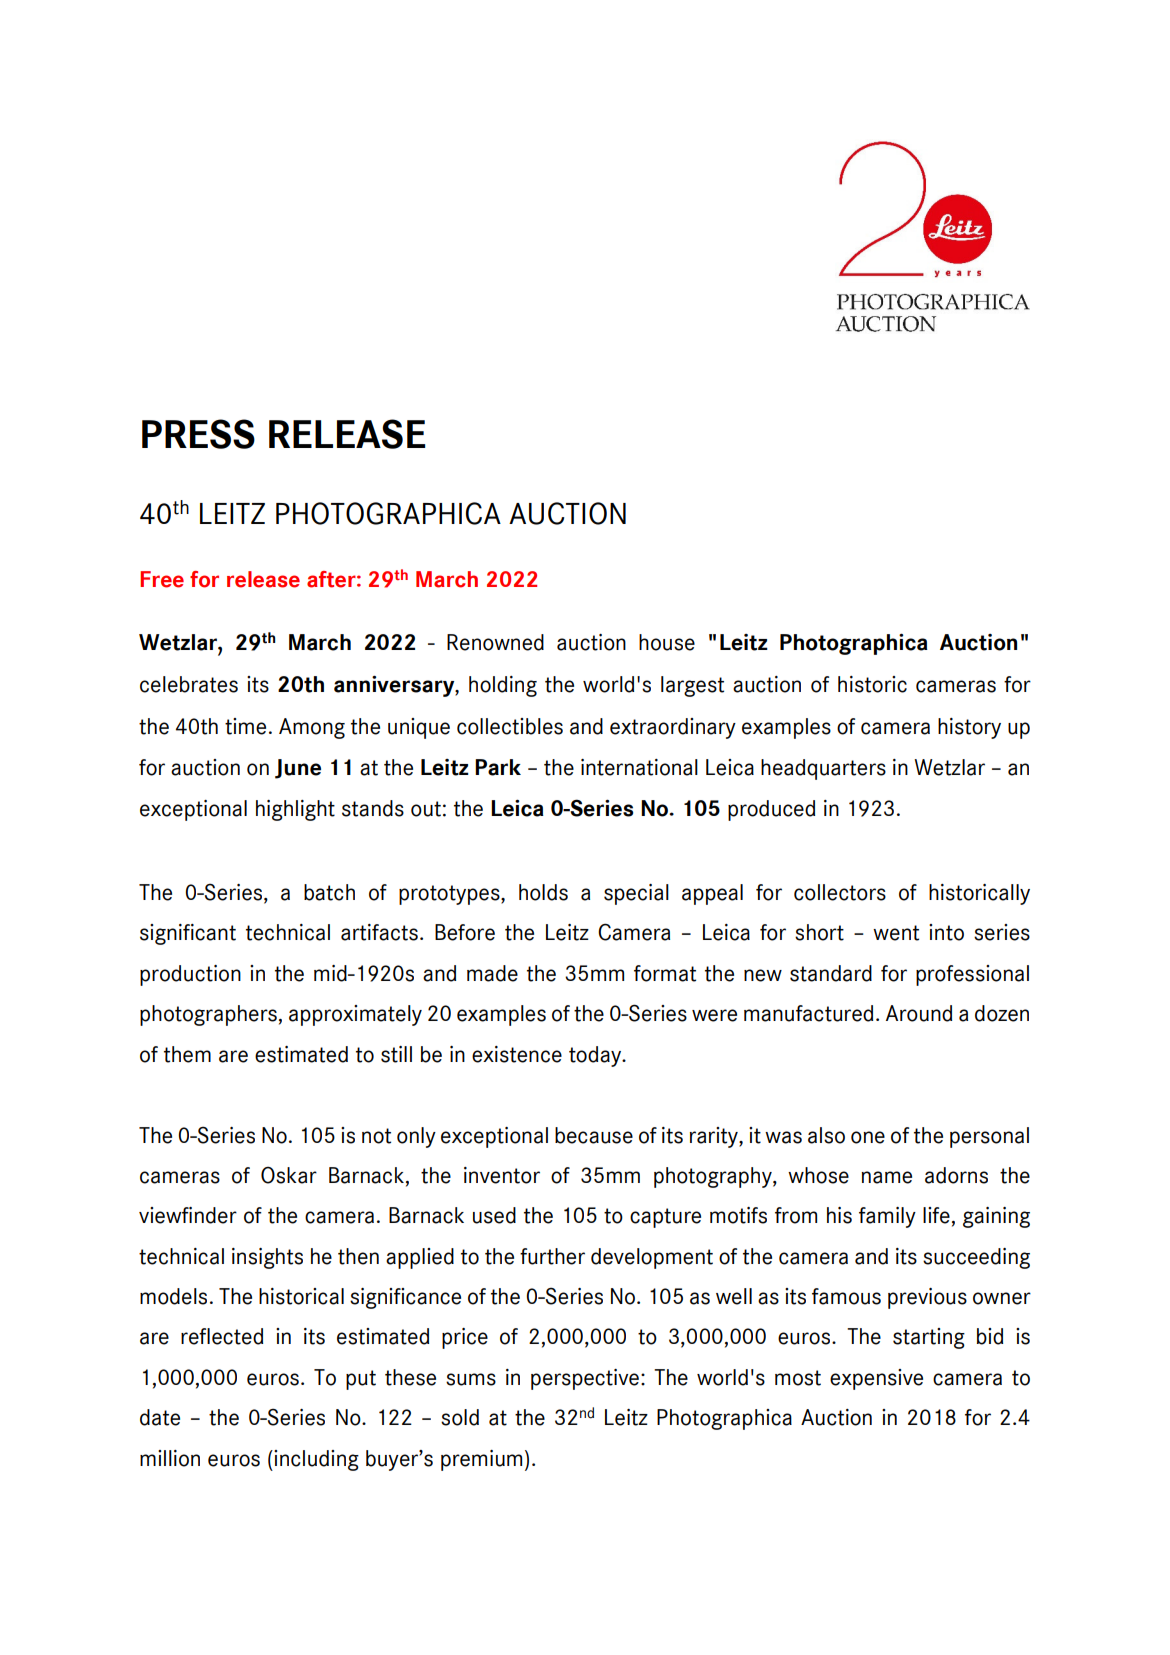 This page has width=1170, height=1655. Describe the element at coordinates (495, 642) in the page. I see `Renowned` at that location.
